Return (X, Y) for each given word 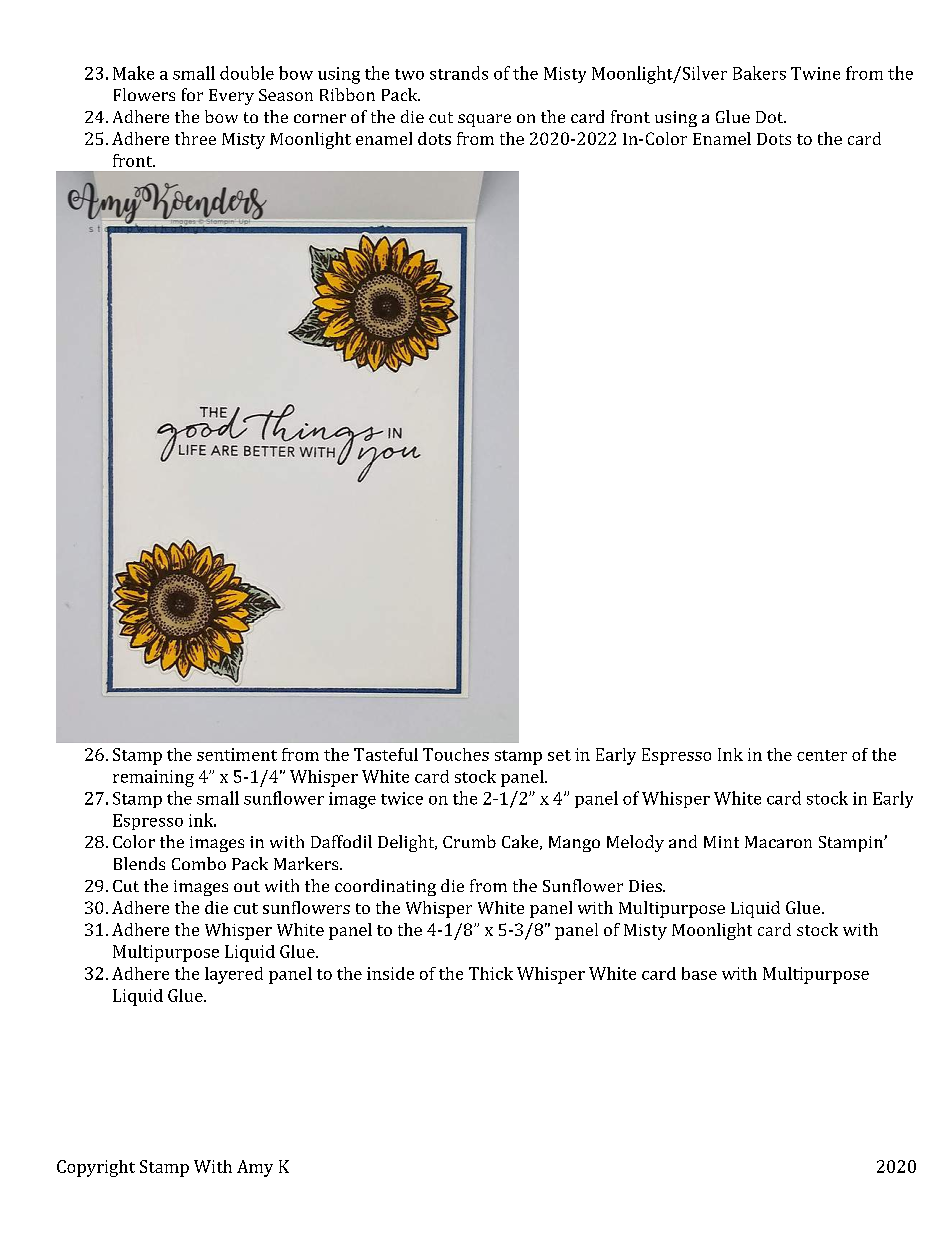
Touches (456, 754)
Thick (491, 973)
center (822, 755)
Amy (255, 1168)
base (699, 973)
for (192, 94)
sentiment (237, 754)
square (484, 120)
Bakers (759, 73)
